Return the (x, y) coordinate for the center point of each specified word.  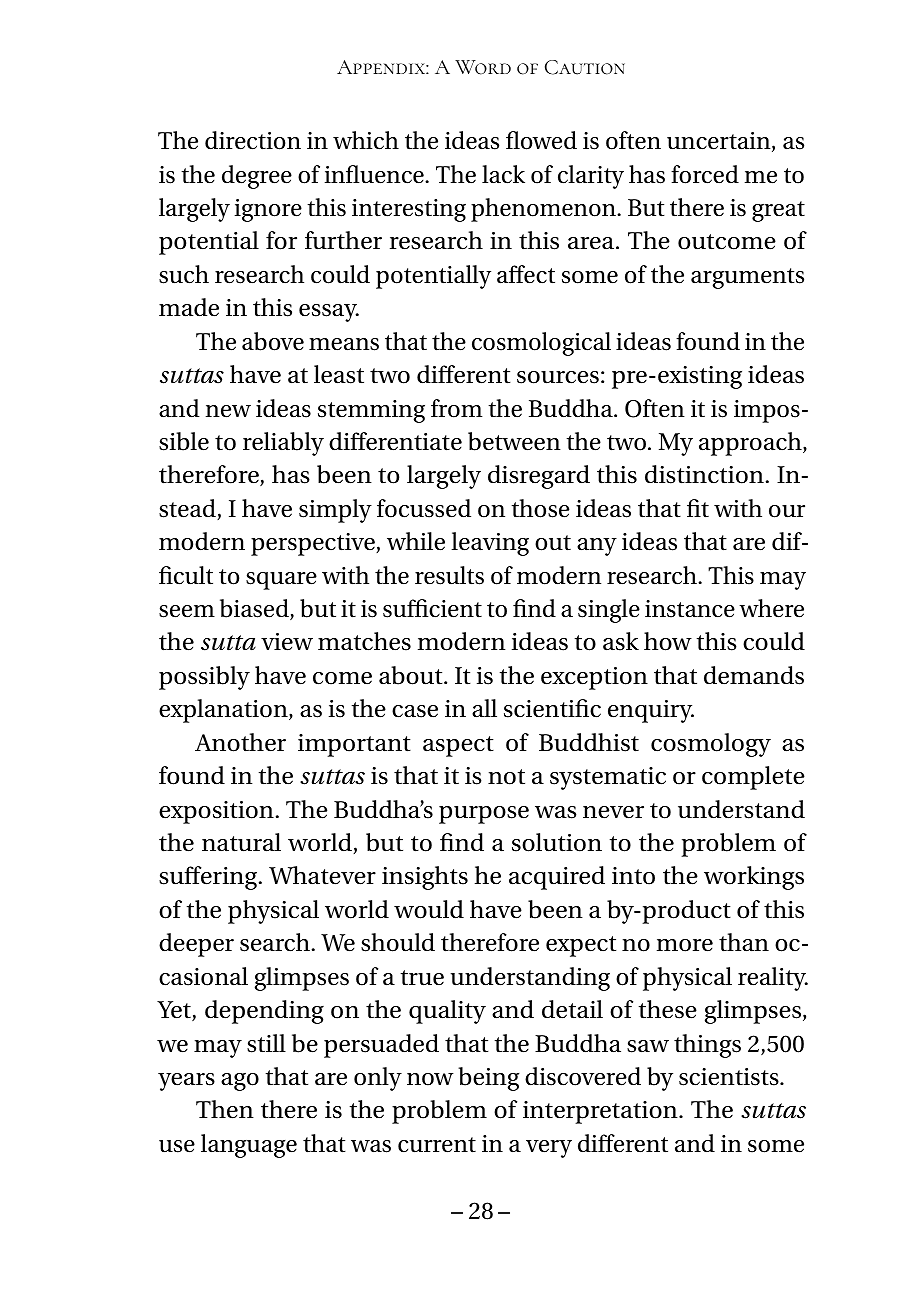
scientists (730, 1077)
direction (253, 140)
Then (225, 1109)
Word (483, 67)
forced (705, 174)
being (488, 1079)
